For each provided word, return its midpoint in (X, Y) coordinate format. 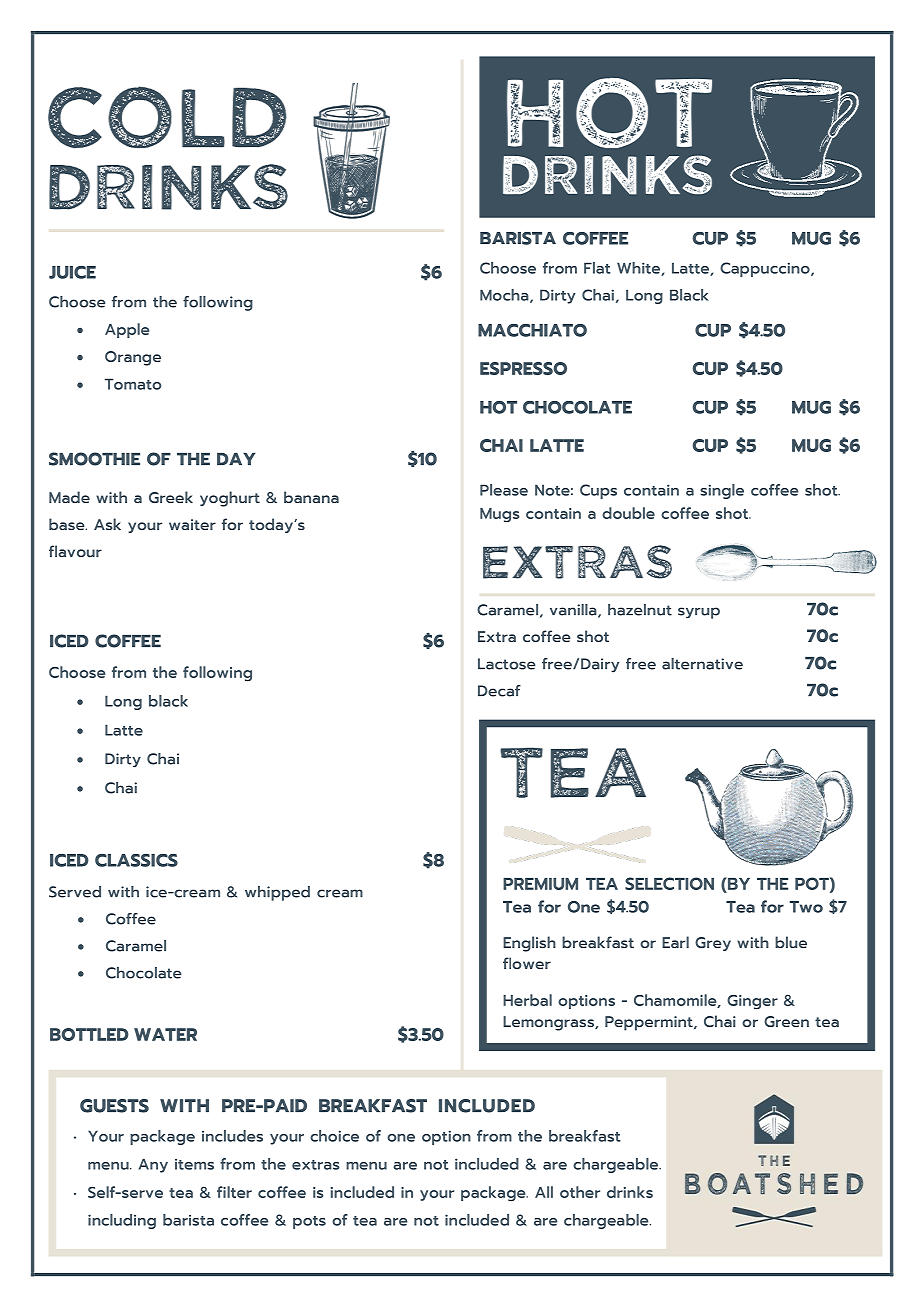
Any (153, 1165)
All (544, 1192)
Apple (127, 330)
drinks (630, 1192)
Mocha (505, 296)
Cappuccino (766, 269)
